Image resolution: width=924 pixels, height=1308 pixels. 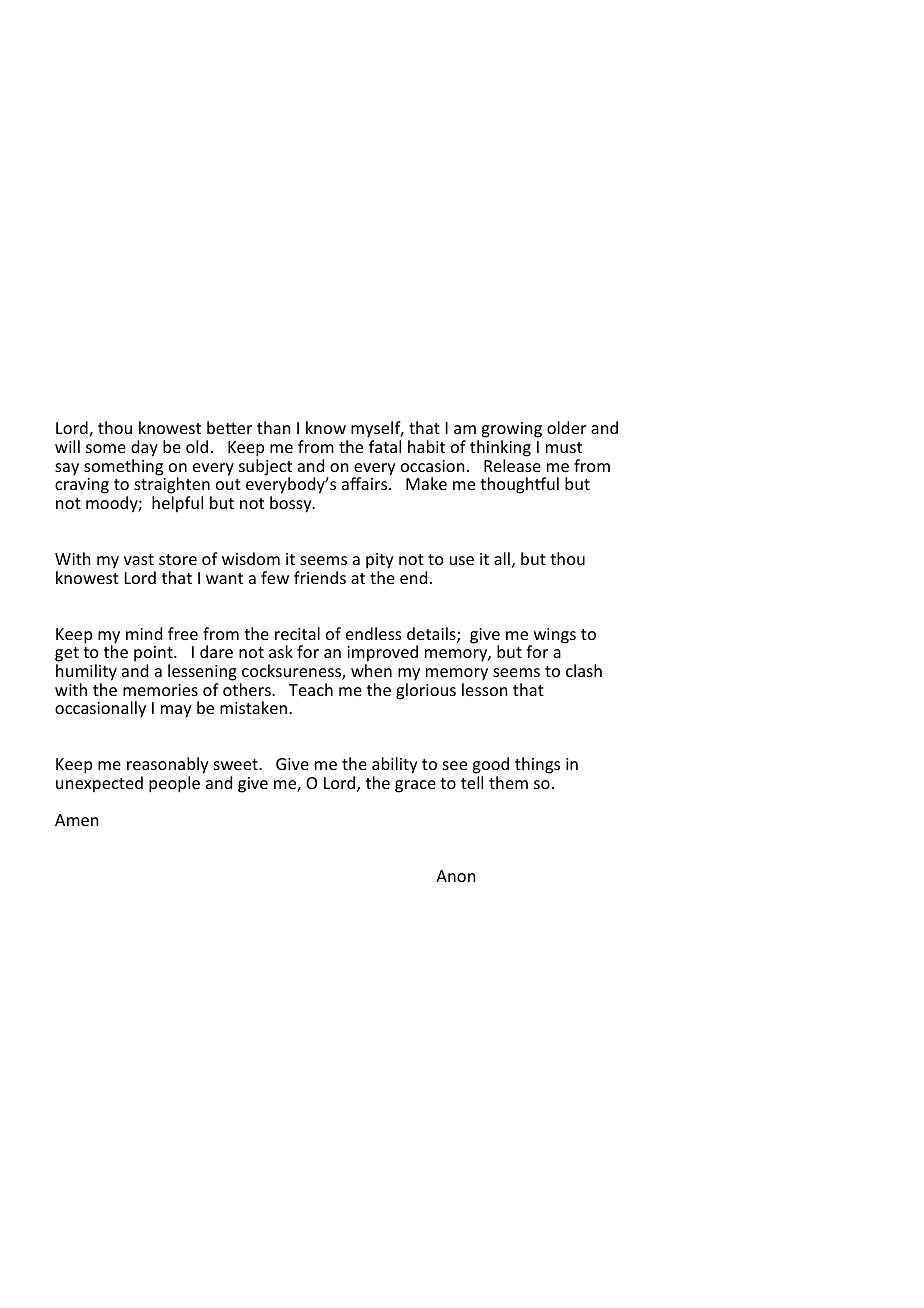 I want to click on day, so click(x=144, y=448).
